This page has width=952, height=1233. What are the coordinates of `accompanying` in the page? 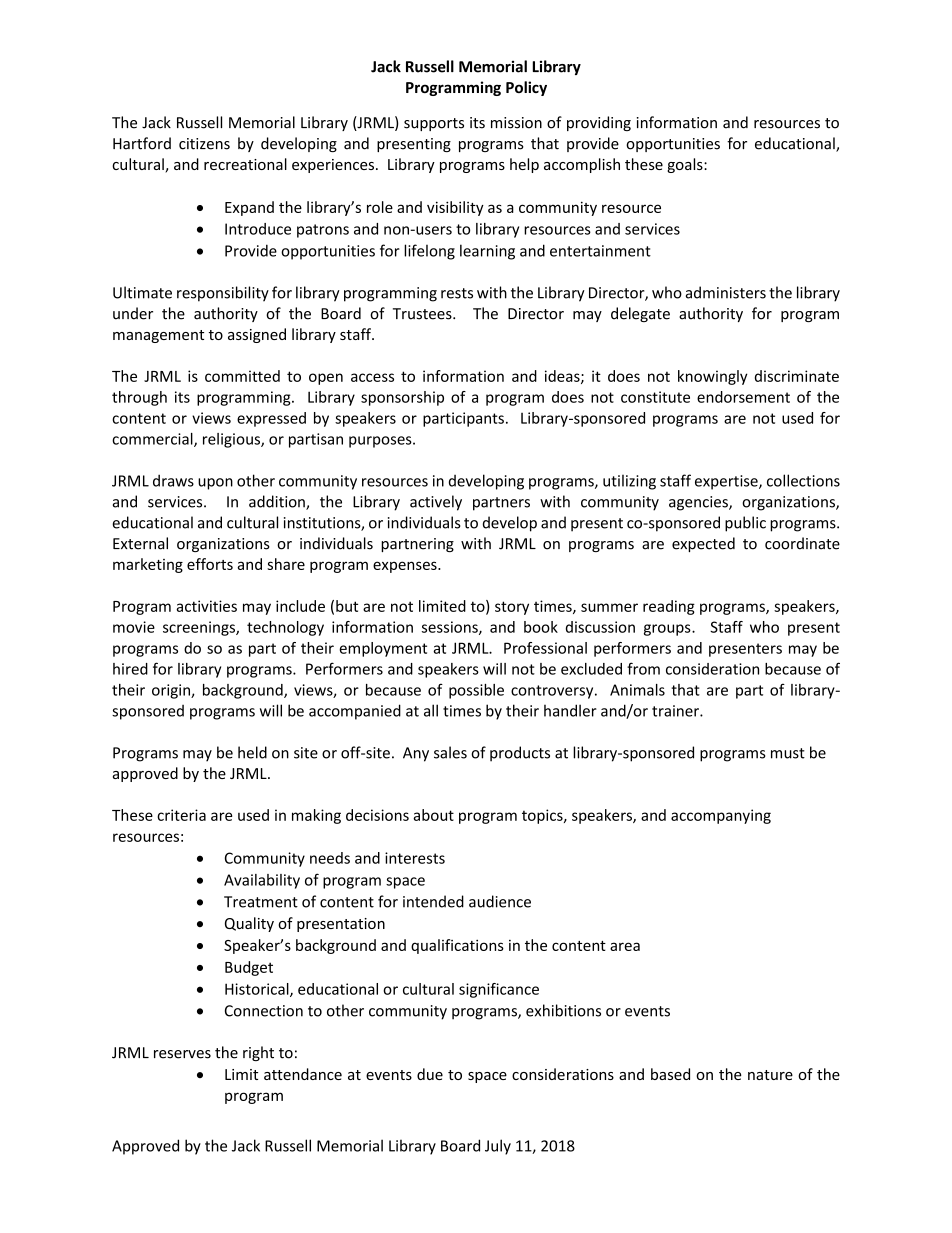 It's located at (721, 816).
